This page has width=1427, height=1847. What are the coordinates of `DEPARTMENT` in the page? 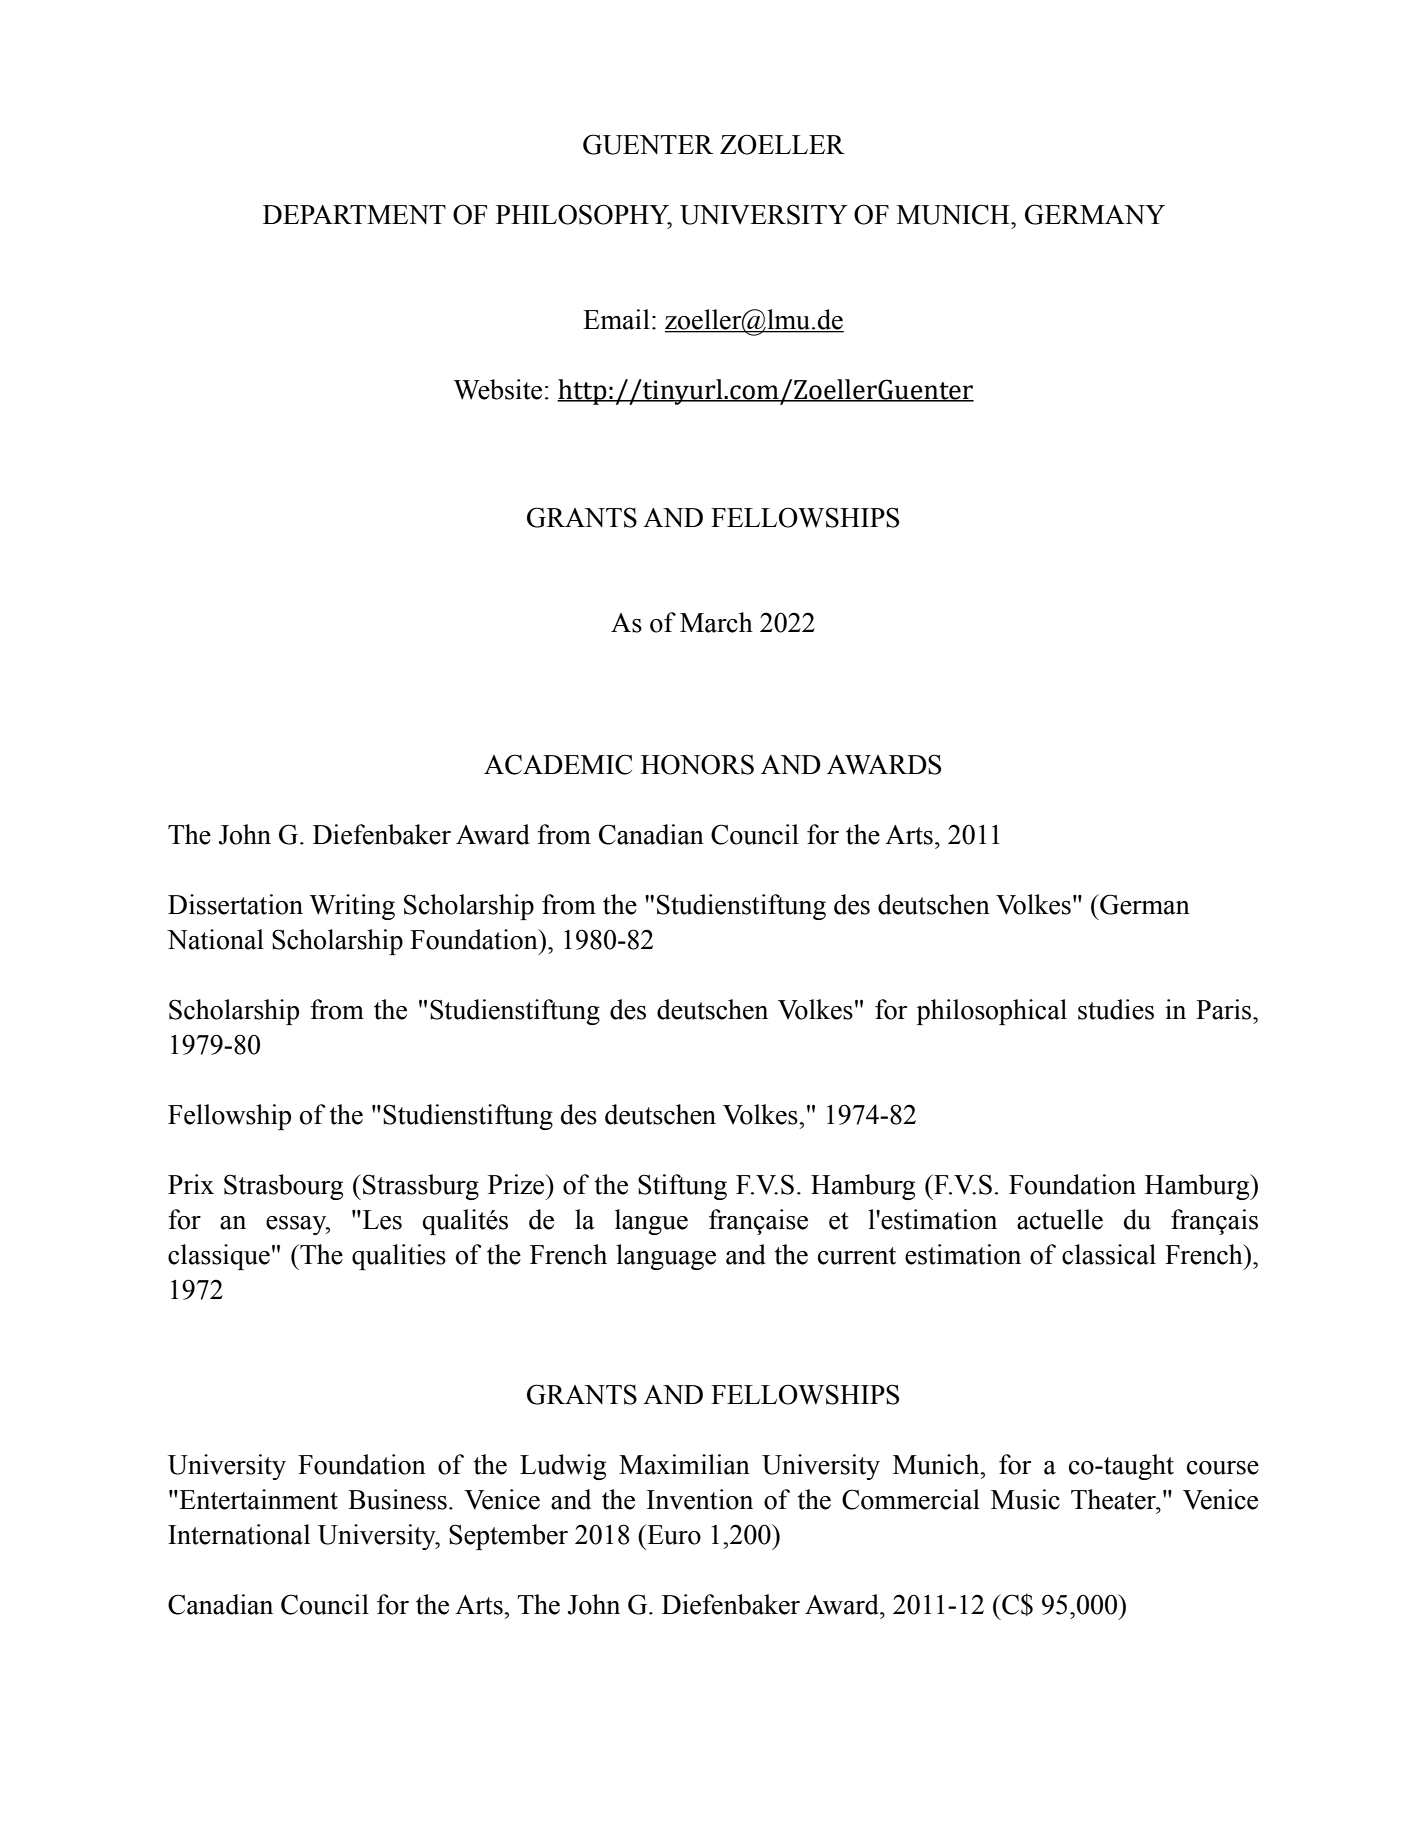 It's located at (354, 214).
